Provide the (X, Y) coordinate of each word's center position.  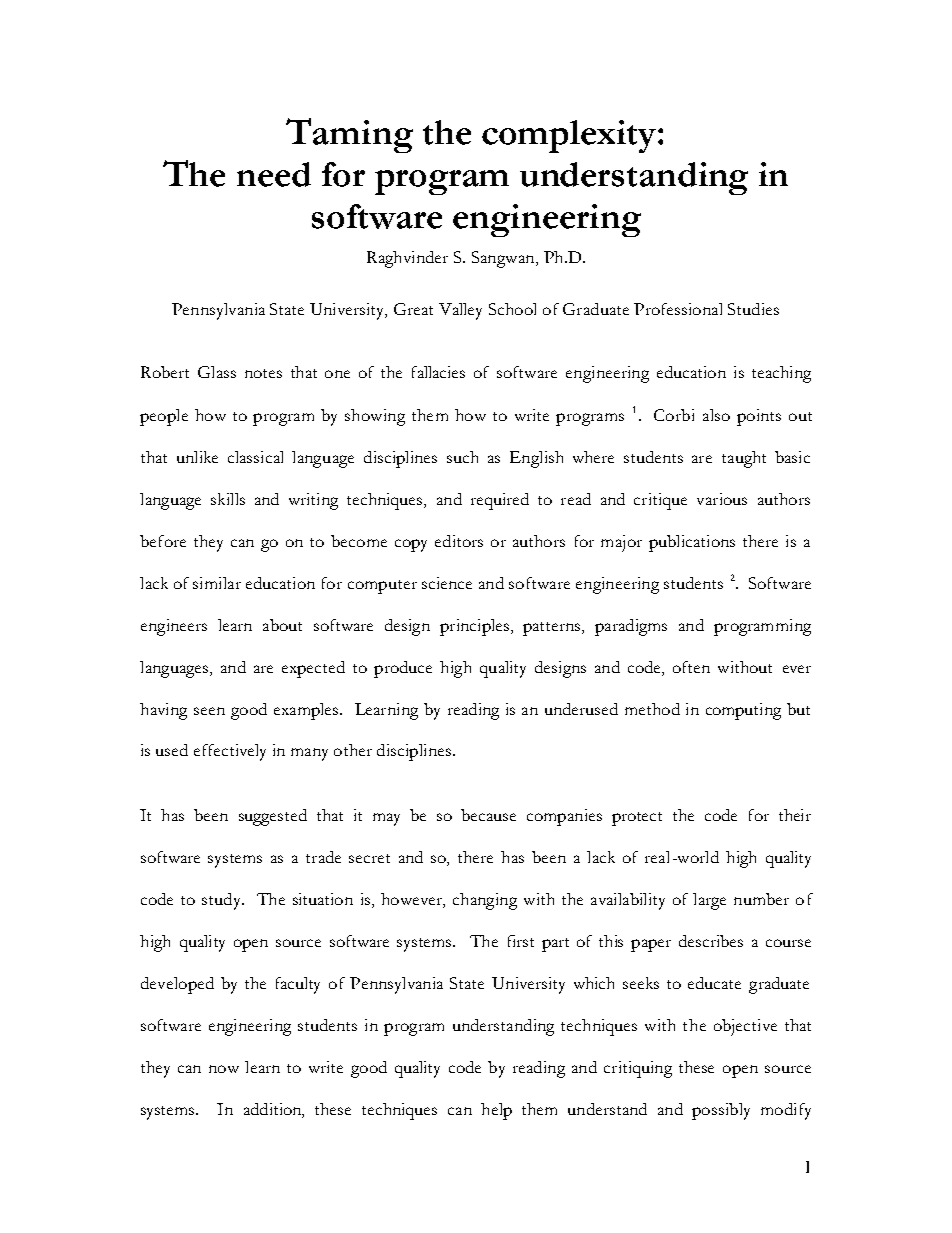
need (274, 174)
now (224, 1069)
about (282, 625)
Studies (753, 309)
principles (474, 627)
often (691, 667)
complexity (570, 136)
